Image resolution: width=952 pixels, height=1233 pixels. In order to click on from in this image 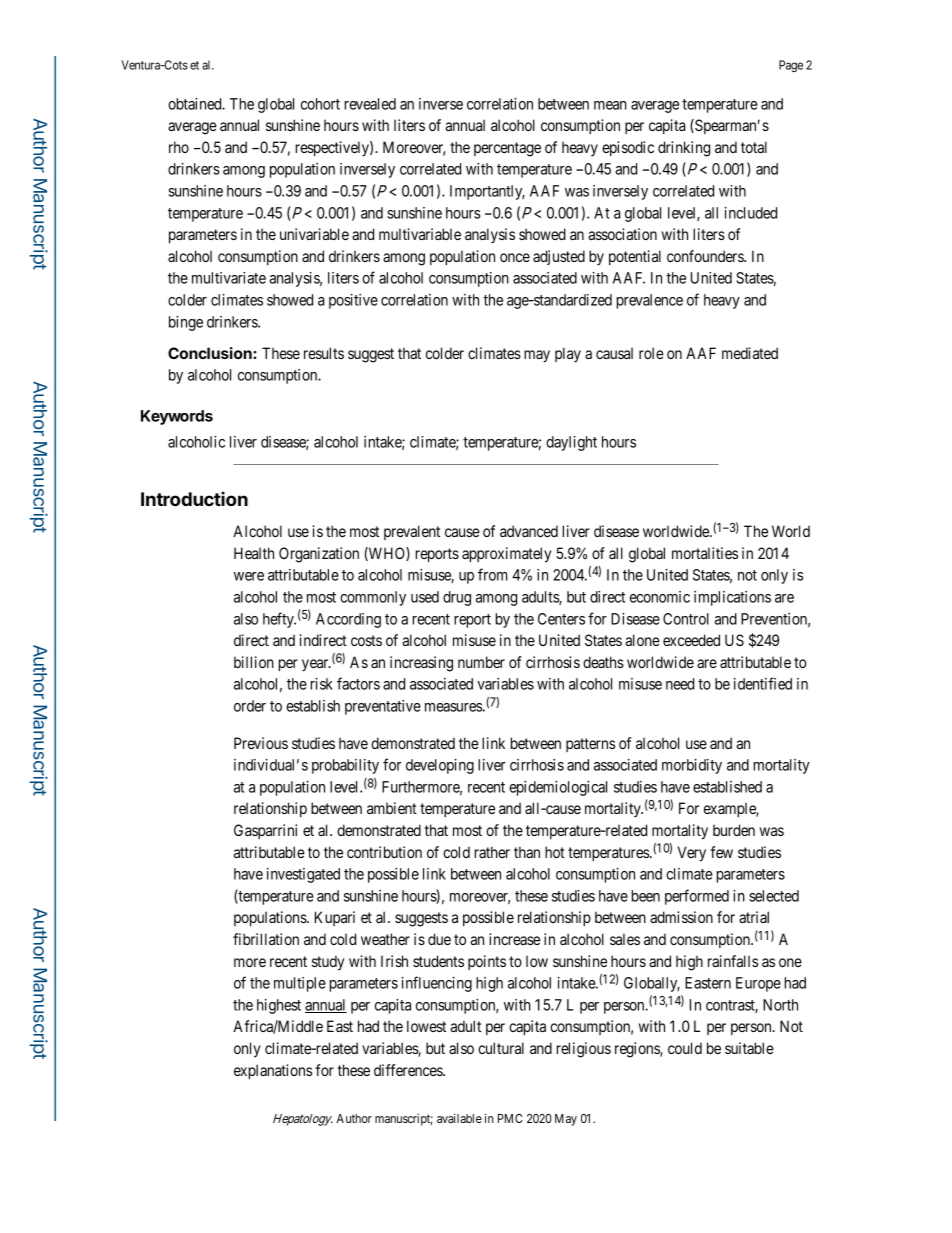, I will do `click(492, 574)`.
